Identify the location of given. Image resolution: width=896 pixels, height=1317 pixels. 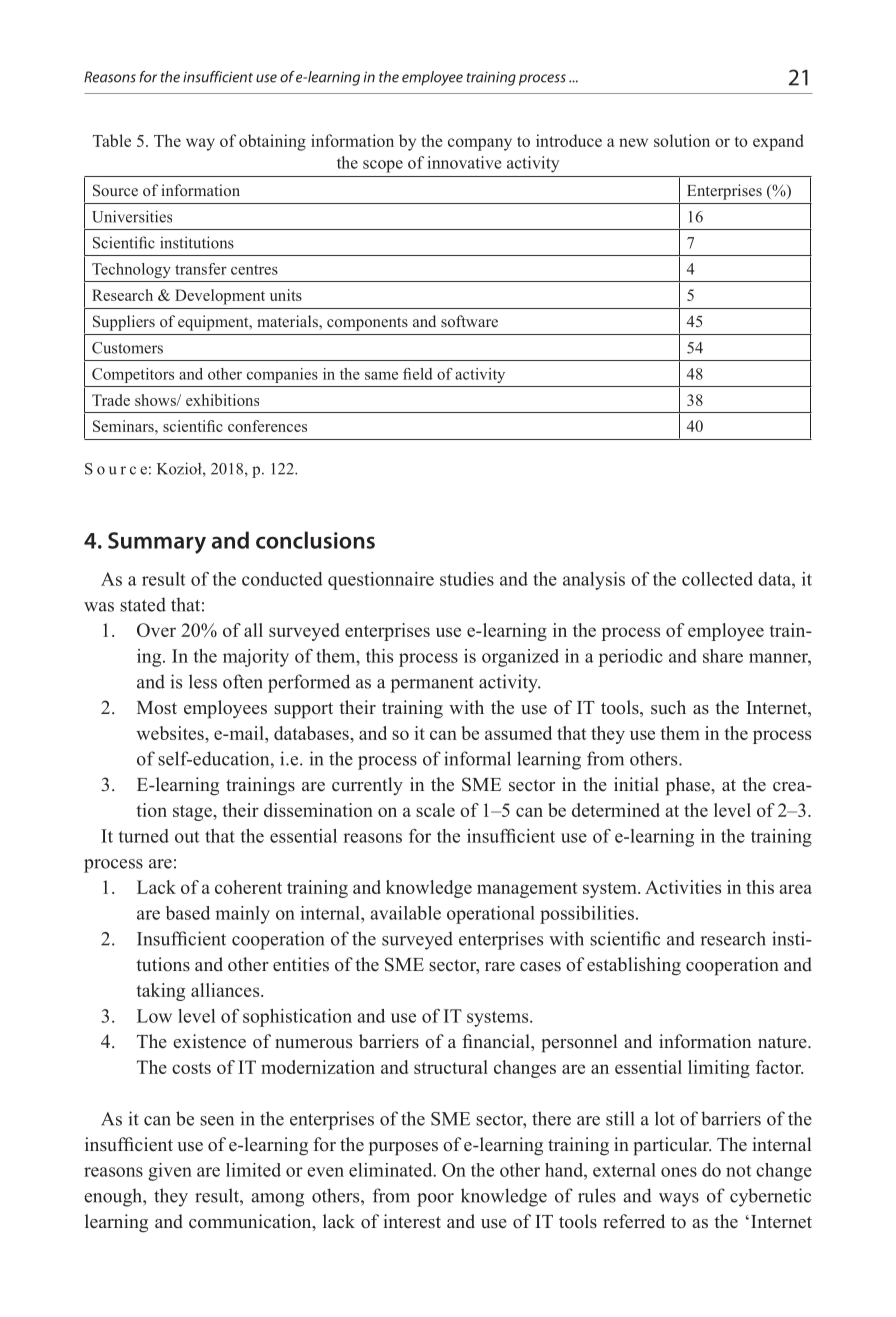
(170, 1172).
